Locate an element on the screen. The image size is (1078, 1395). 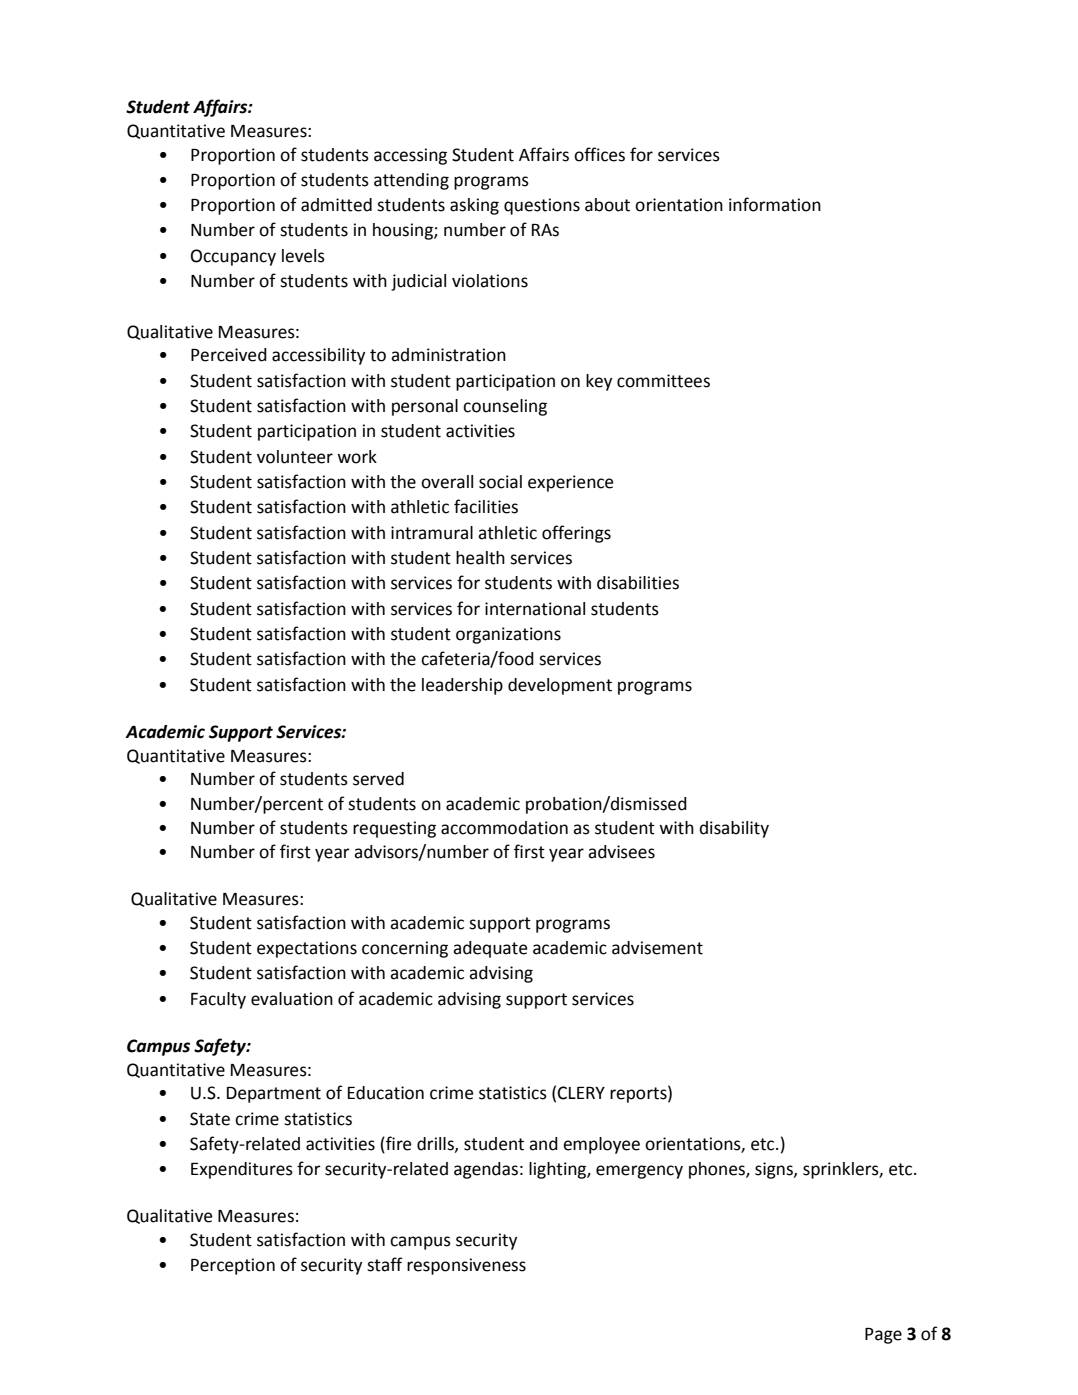
disabilities is located at coordinates (638, 583).
